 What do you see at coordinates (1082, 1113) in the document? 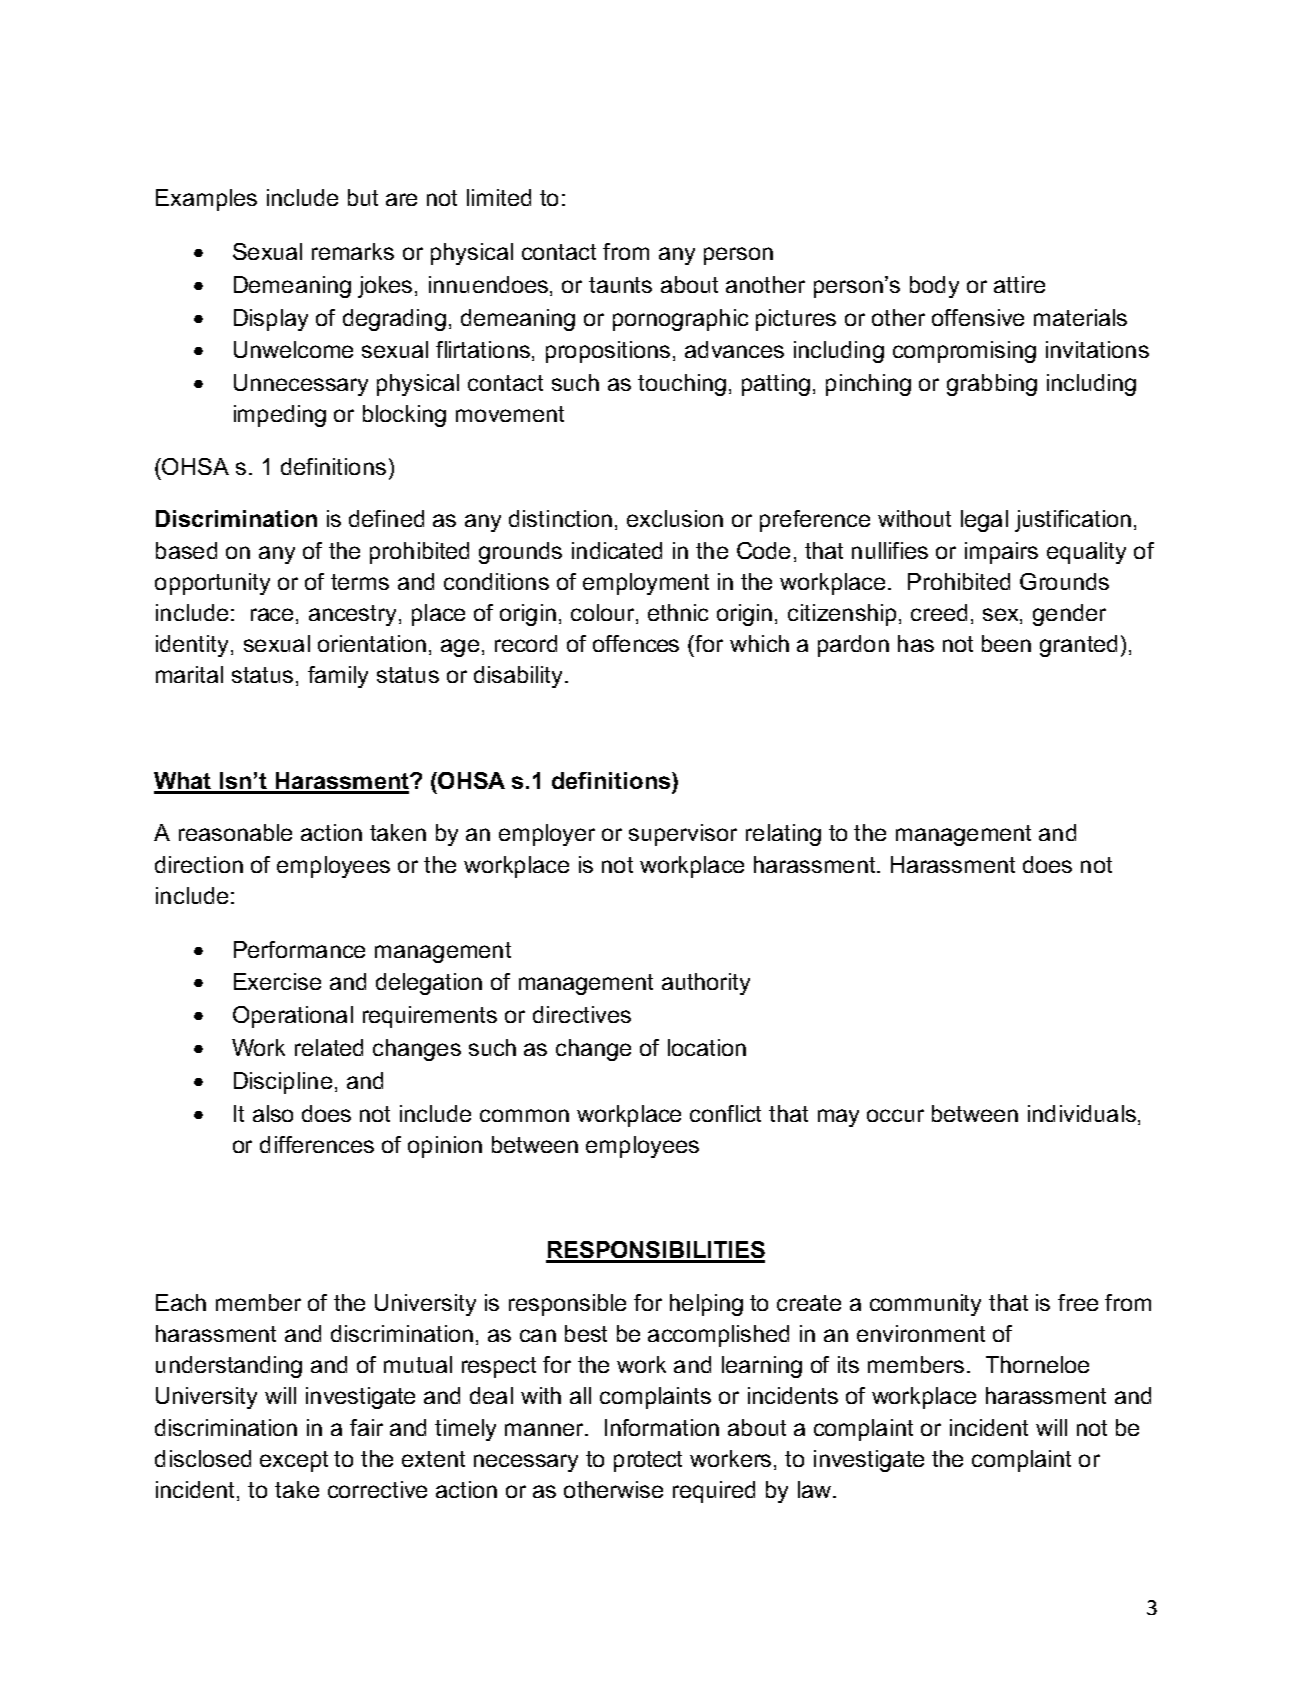
I see `individuals` at bounding box center [1082, 1113].
